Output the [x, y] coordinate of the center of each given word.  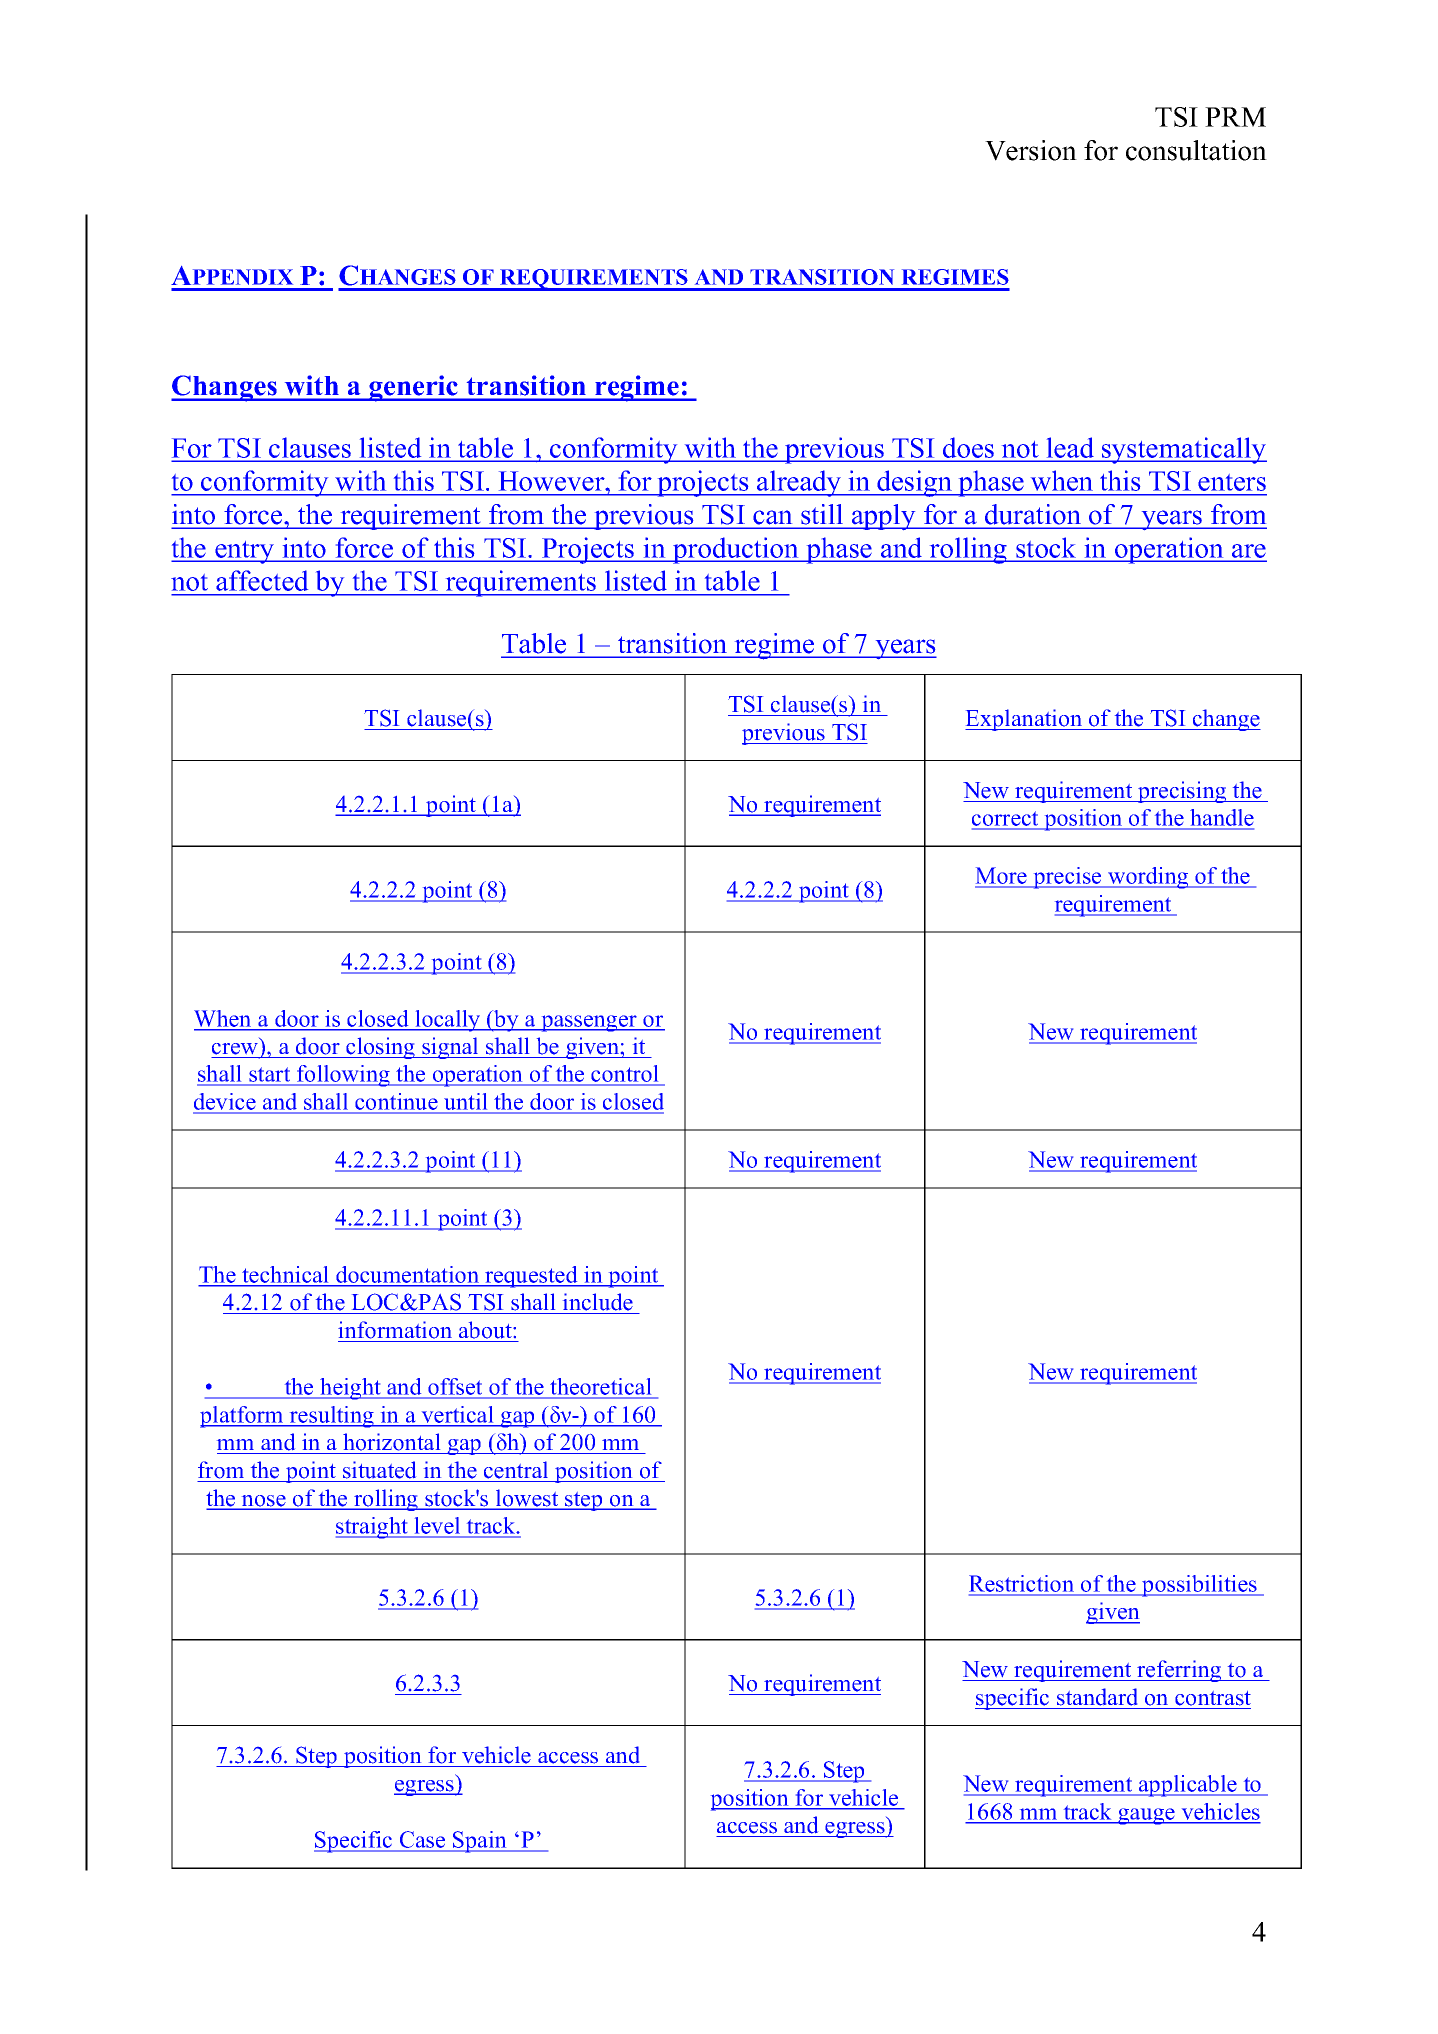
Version [1031, 150]
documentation [407, 1274]
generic [413, 388]
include [598, 1302]
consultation [1196, 150]
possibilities [1199, 1586]
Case [422, 1841]
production [736, 550]
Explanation [1025, 720]
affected [262, 581]
